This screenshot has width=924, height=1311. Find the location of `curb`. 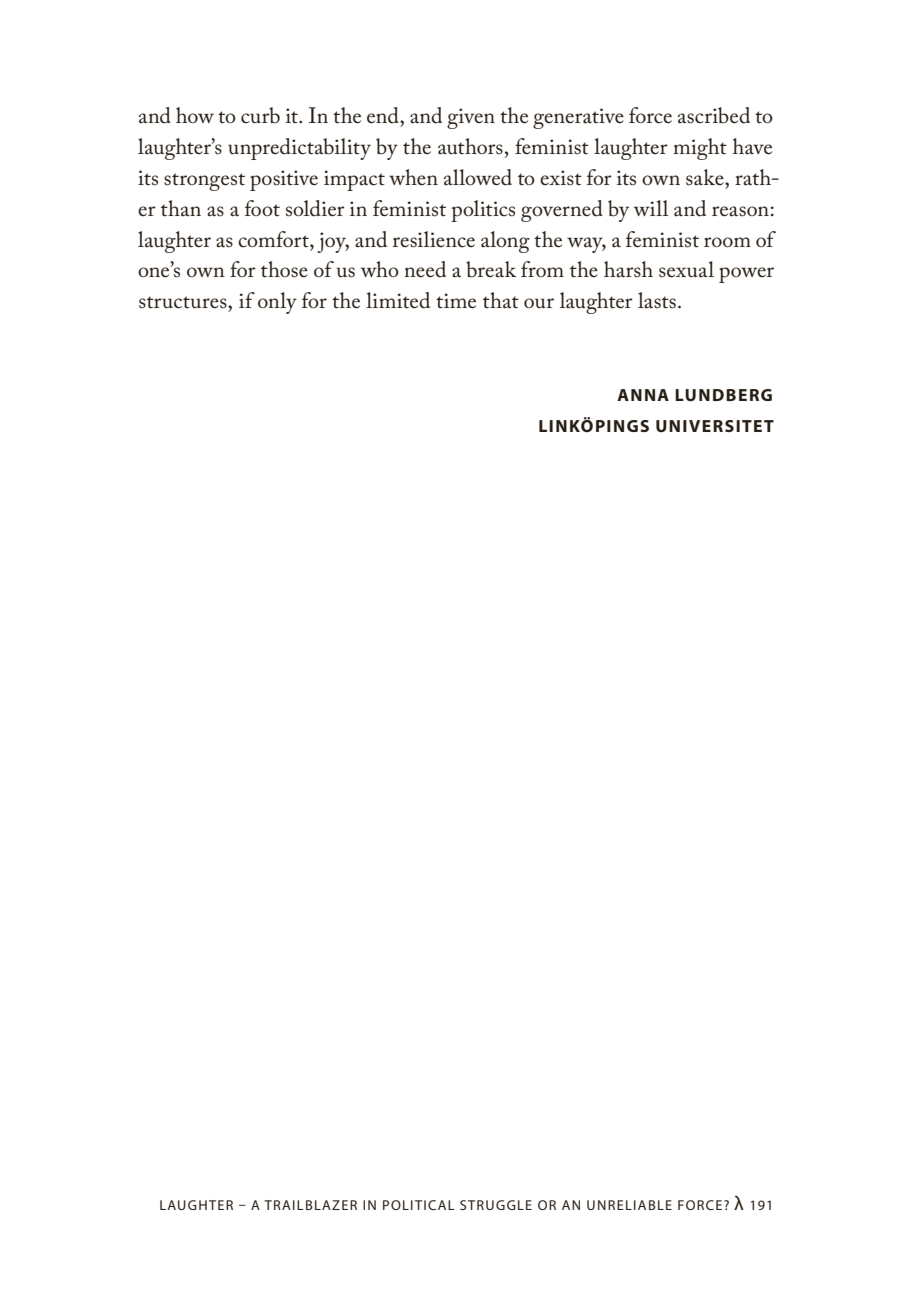

curb is located at coordinates (260, 115).
